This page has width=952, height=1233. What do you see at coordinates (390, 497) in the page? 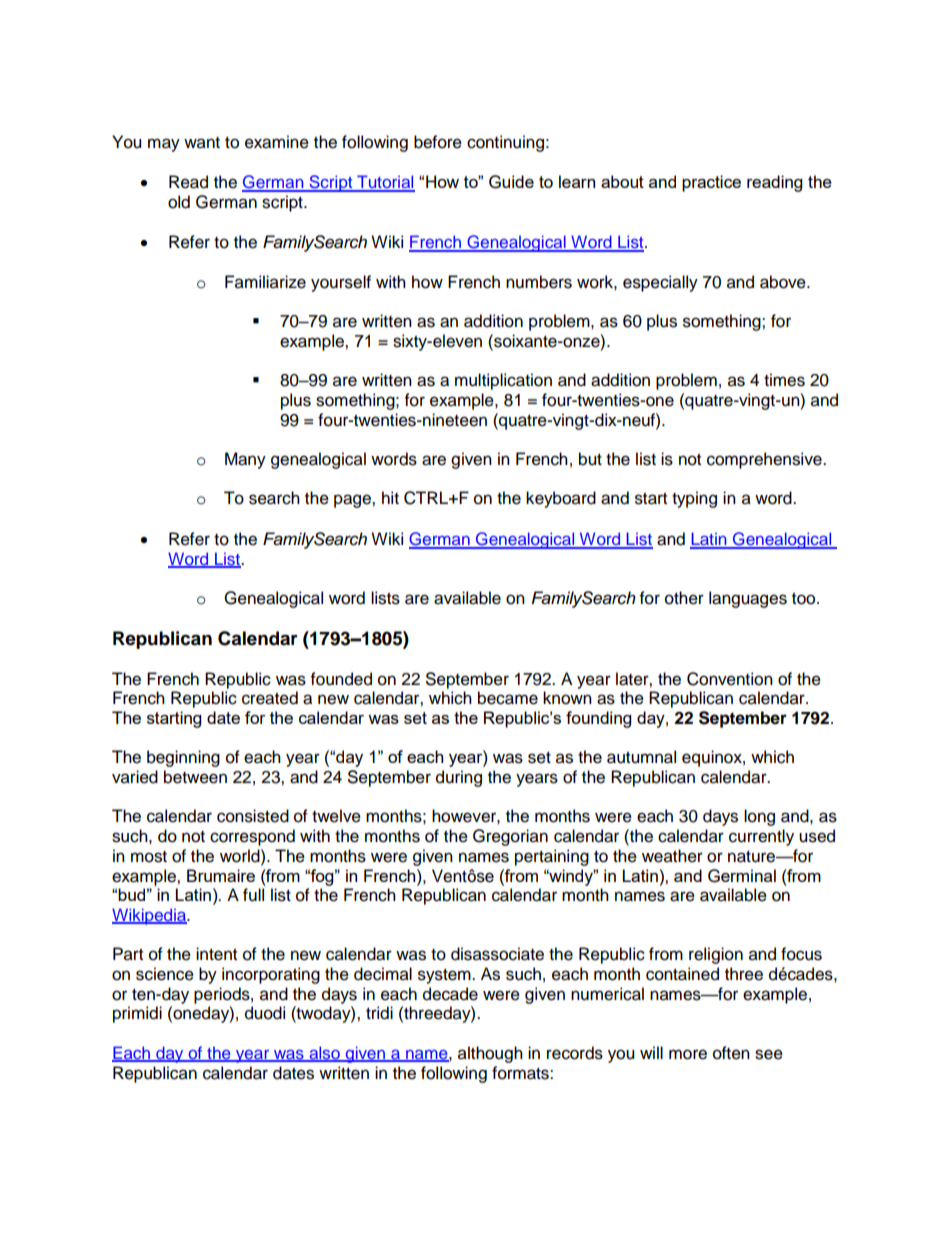
I see `hit` at bounding box center [390, 497].
